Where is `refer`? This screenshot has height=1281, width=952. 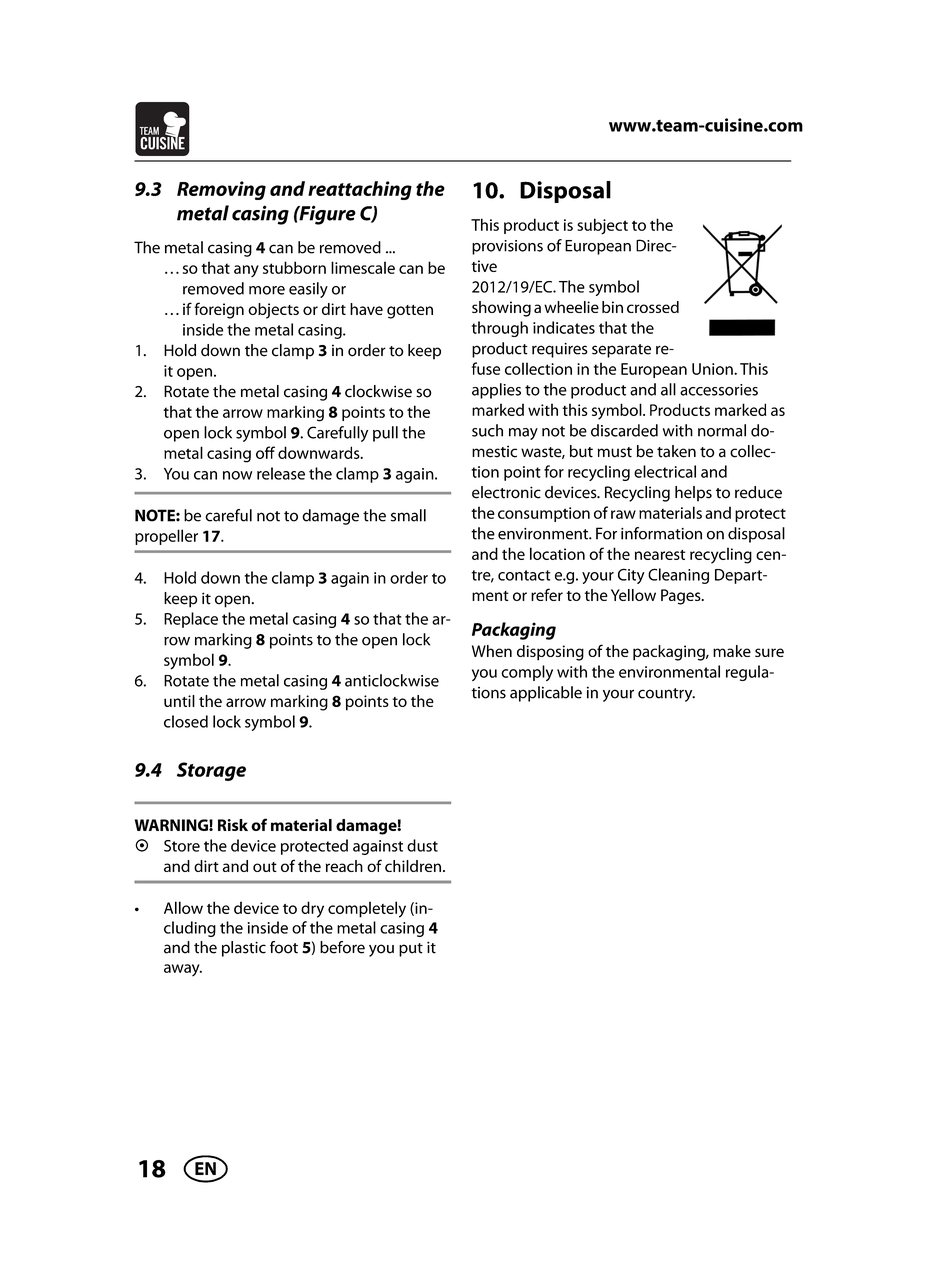 refer is located at coordinates (547, 594).
